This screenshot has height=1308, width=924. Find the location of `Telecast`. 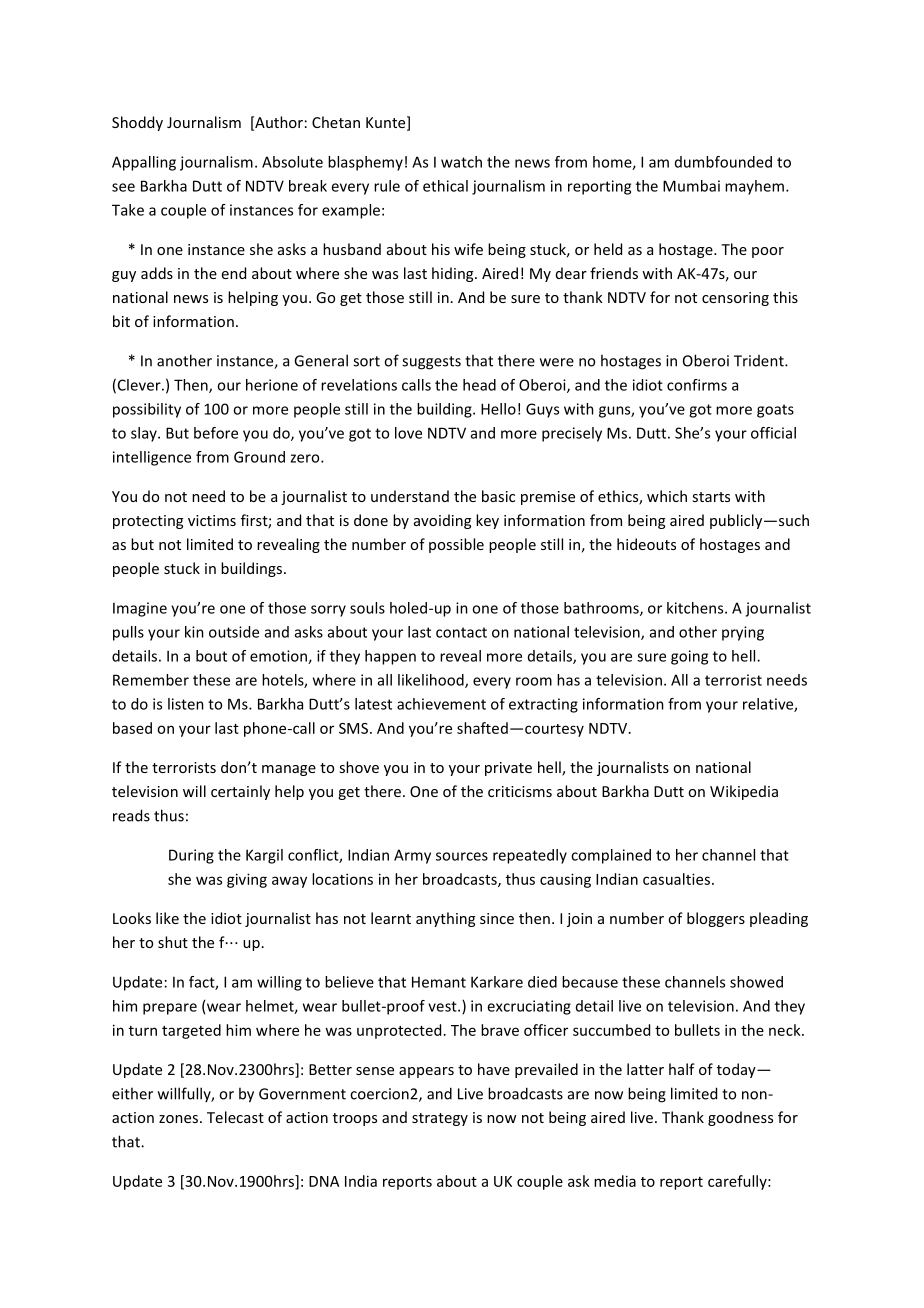

Telecast is located at coordinates (235, 1117).
